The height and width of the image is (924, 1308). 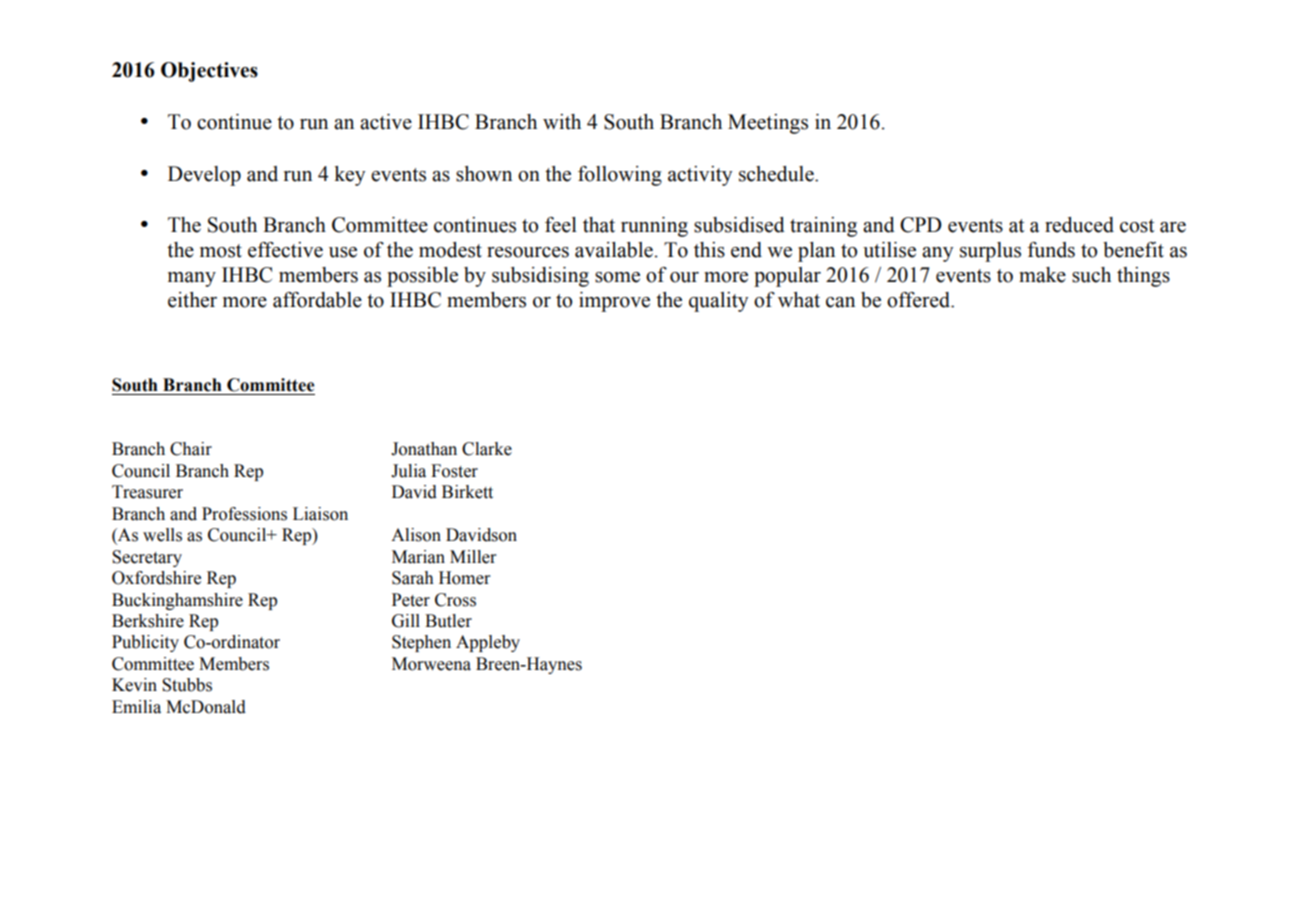 I want to click on Clarke, so click(x=487, y=449).
